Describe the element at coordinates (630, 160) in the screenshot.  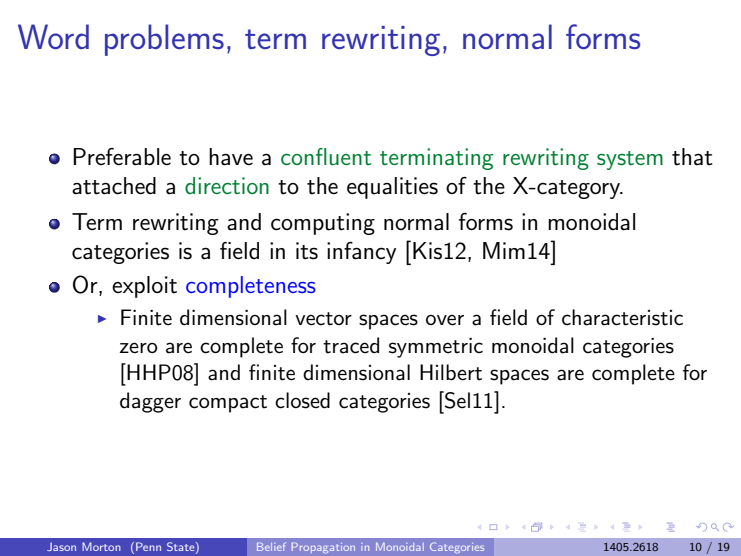
I see `system` at that location.
